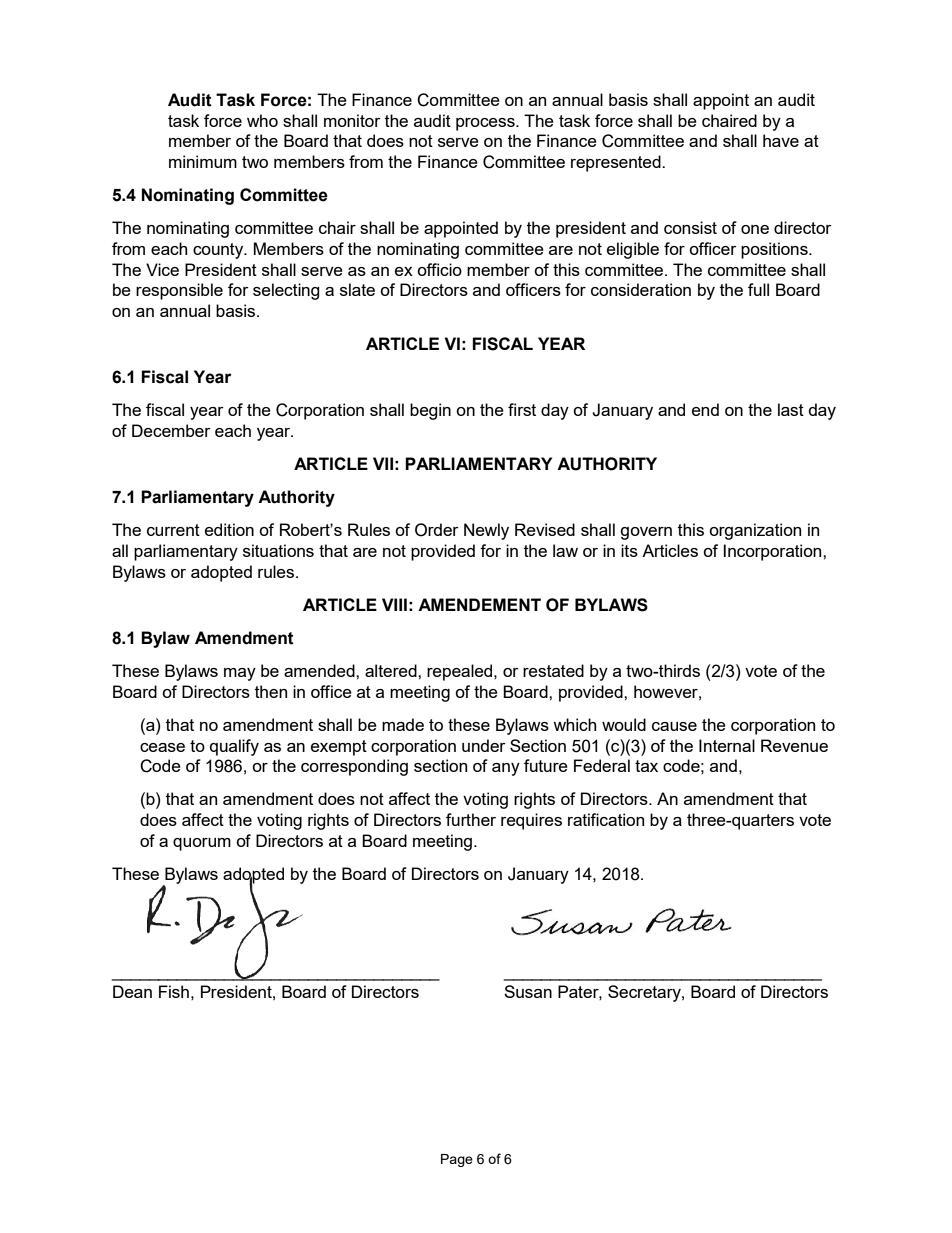 The height and width of the page is (1233, 952). I want to click on Internal, so click(727, 745).
